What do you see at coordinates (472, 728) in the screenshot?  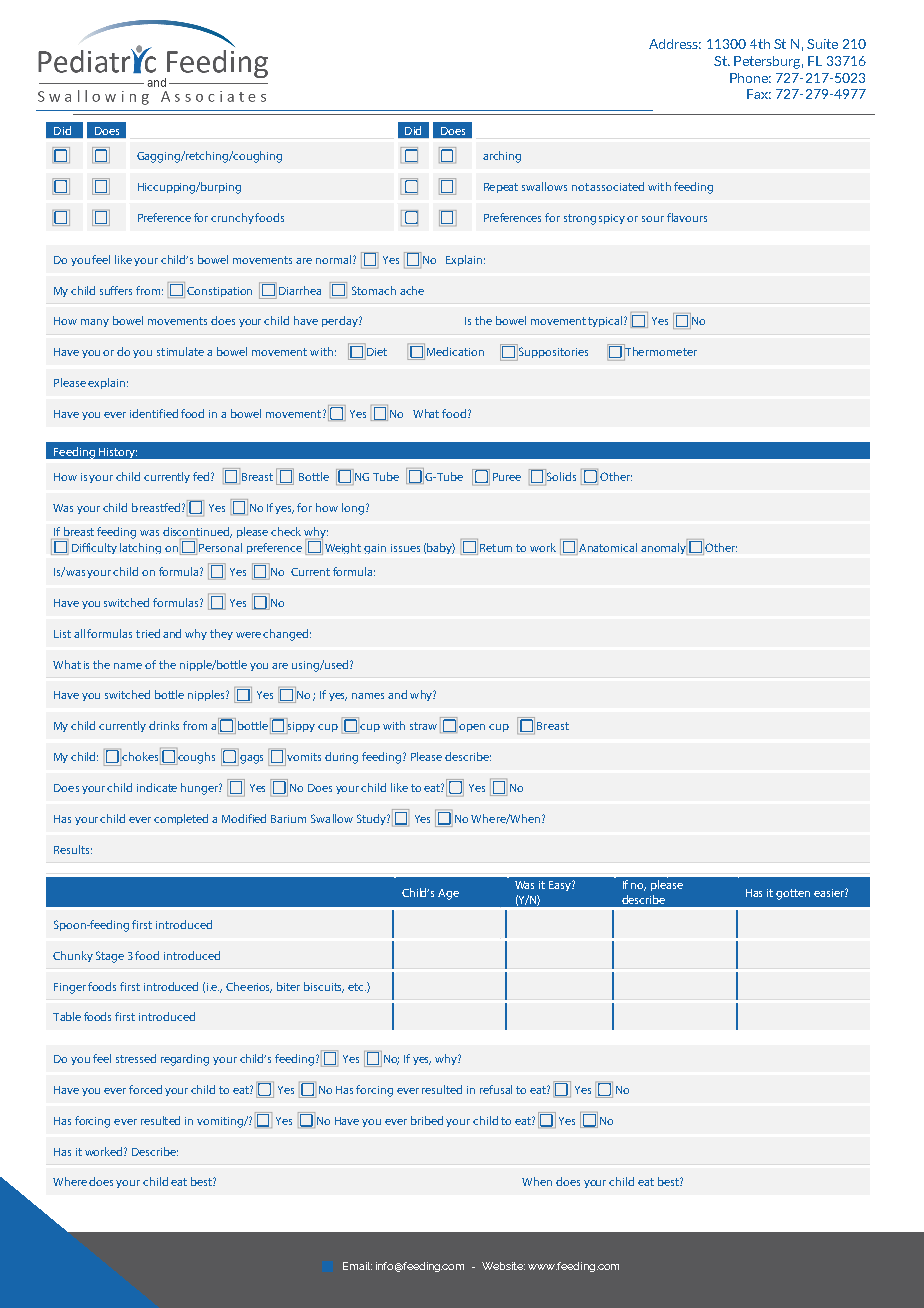 I see `open` at bounding box center [472, 728].
